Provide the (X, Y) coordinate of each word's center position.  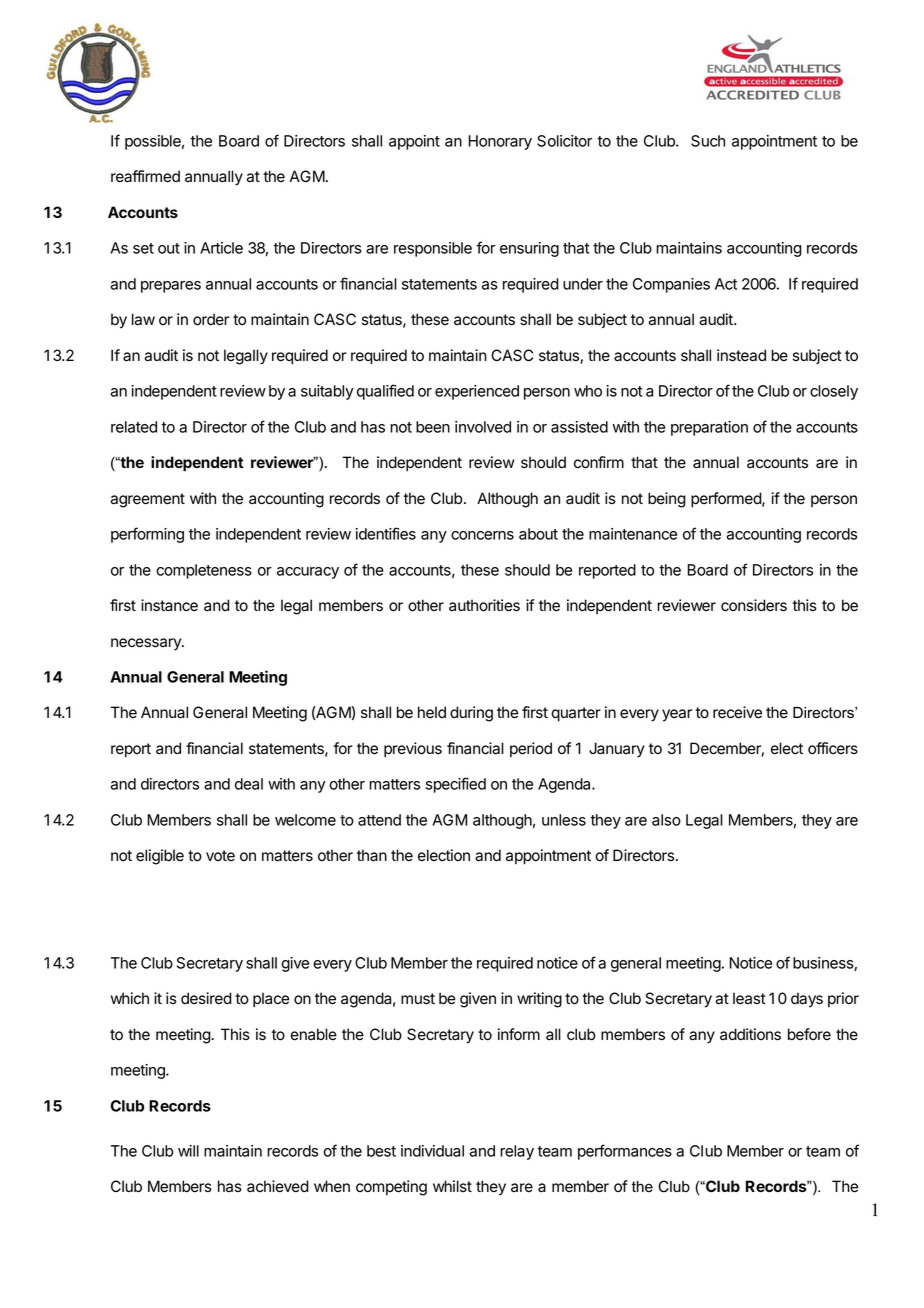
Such (708, 141)
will (188, 1151)
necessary (147, 644)
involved (483, 427)
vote (220, 855)
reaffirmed (145, 176)
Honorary (500, 142)
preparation (709, 428)
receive (737, 712)
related (134, 427)
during (471, 714)
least (749, 998)
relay (517, 1152)
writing (539, 1000)
